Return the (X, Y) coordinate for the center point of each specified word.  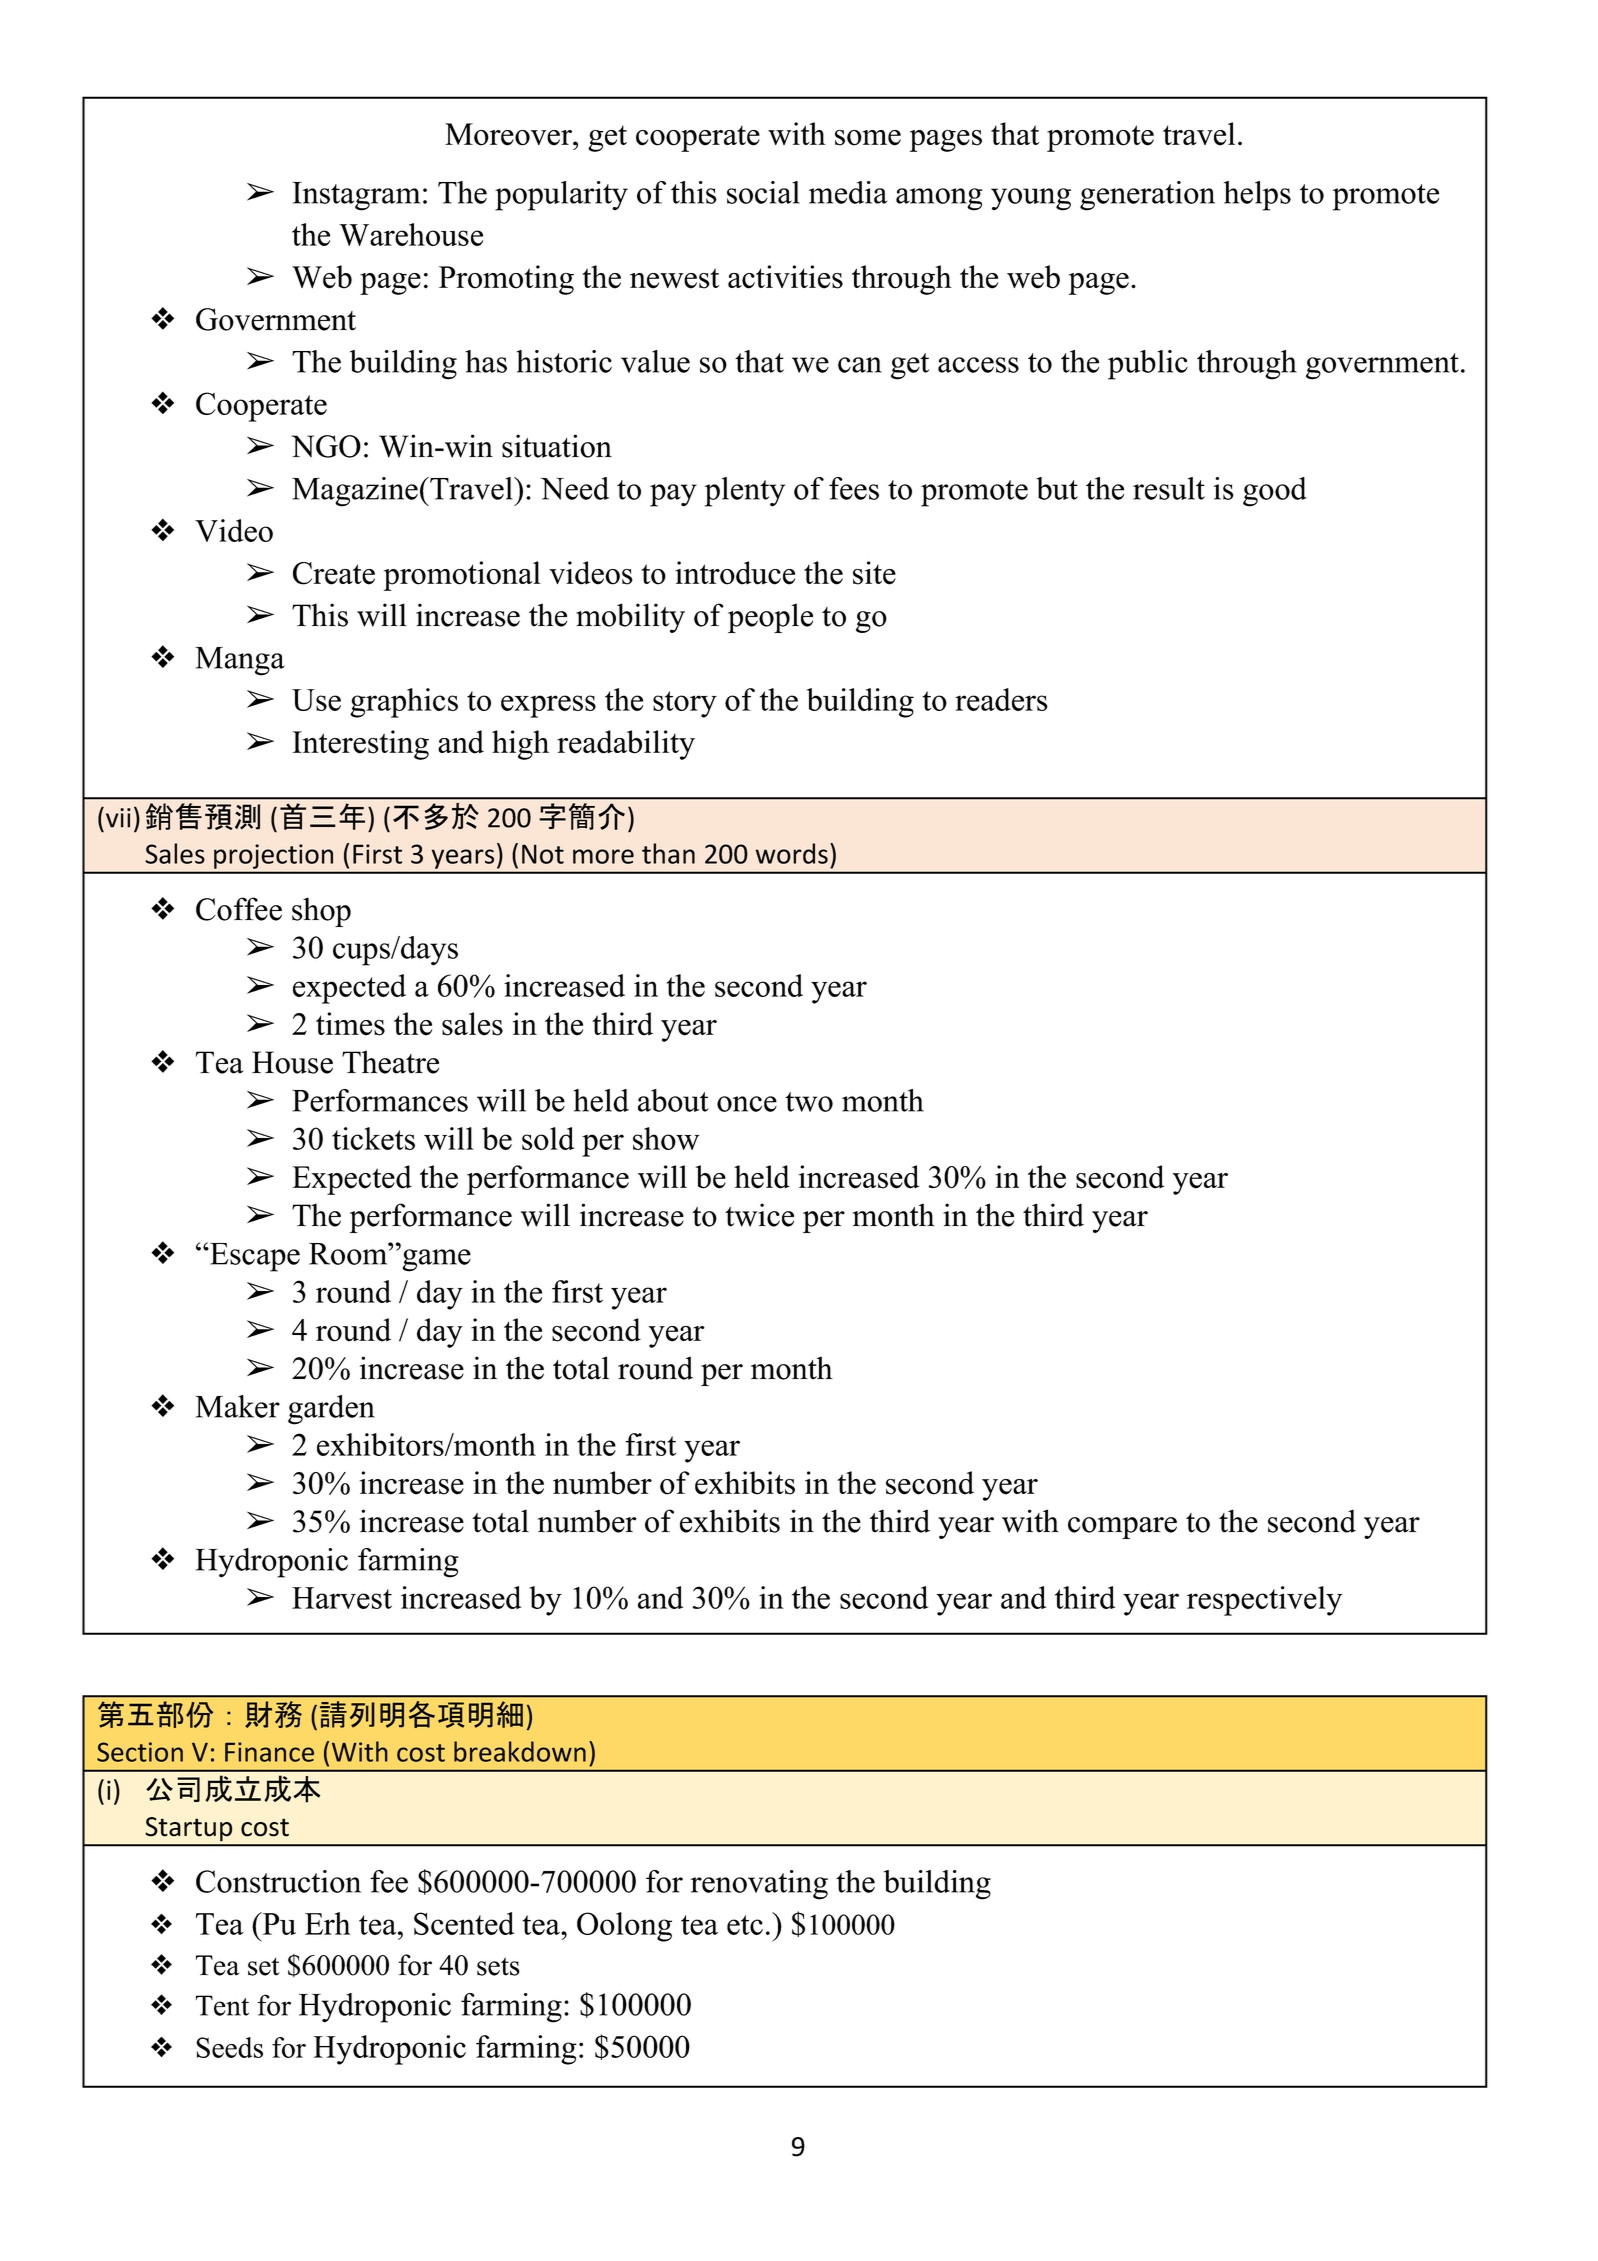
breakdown (520, 1751)
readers (1001, 699)
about (673, 1100)
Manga (240, 661)
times (350, 1024)
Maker (237, 1406)
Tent (222, 2005)
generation (1147, 196)
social (763, 192)
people (770, 618)
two (809, 1102)
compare (1122, 1528)
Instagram (356, 196)
